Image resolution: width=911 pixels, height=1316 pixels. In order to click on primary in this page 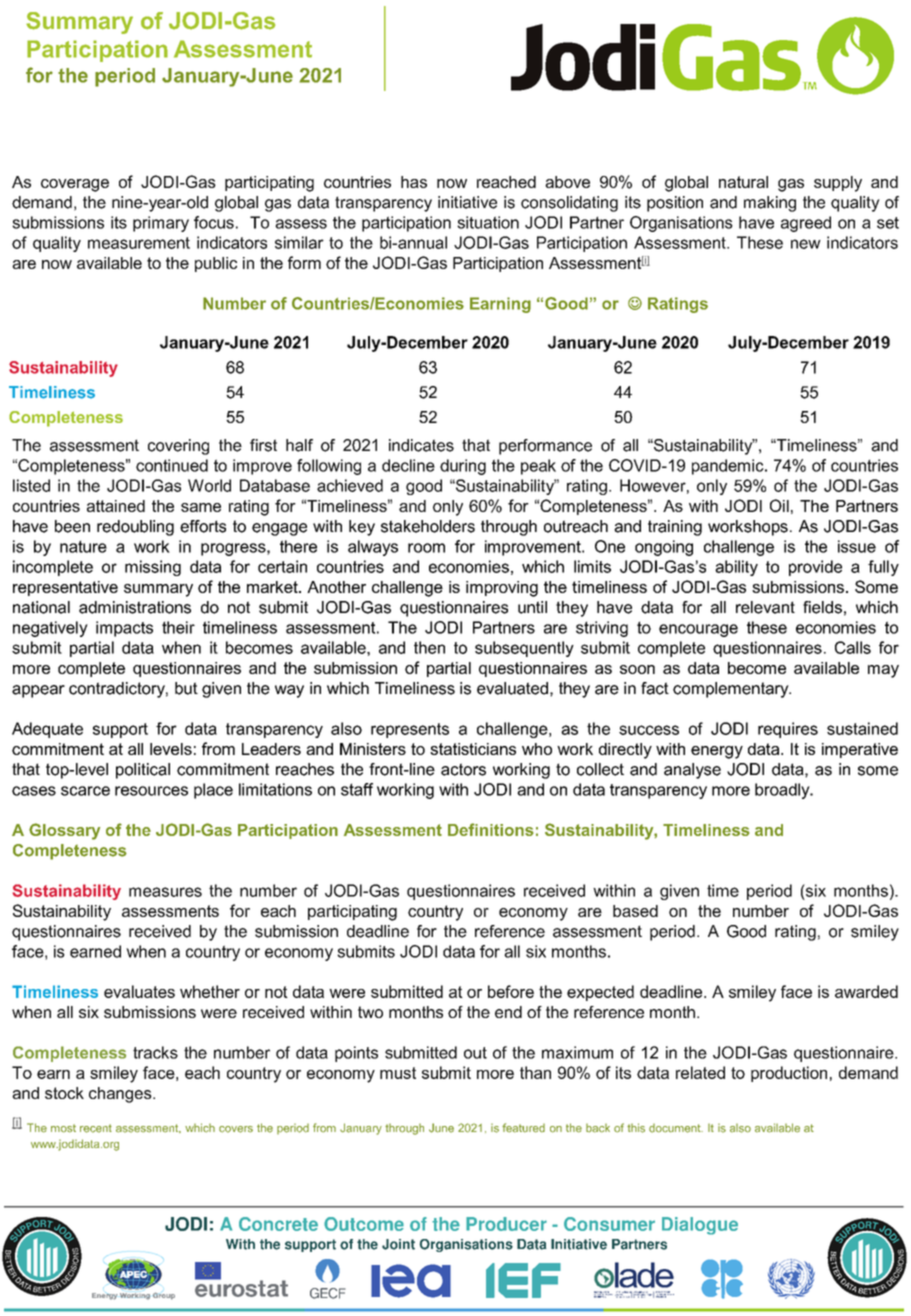, I will do `click(161, 224)`.
